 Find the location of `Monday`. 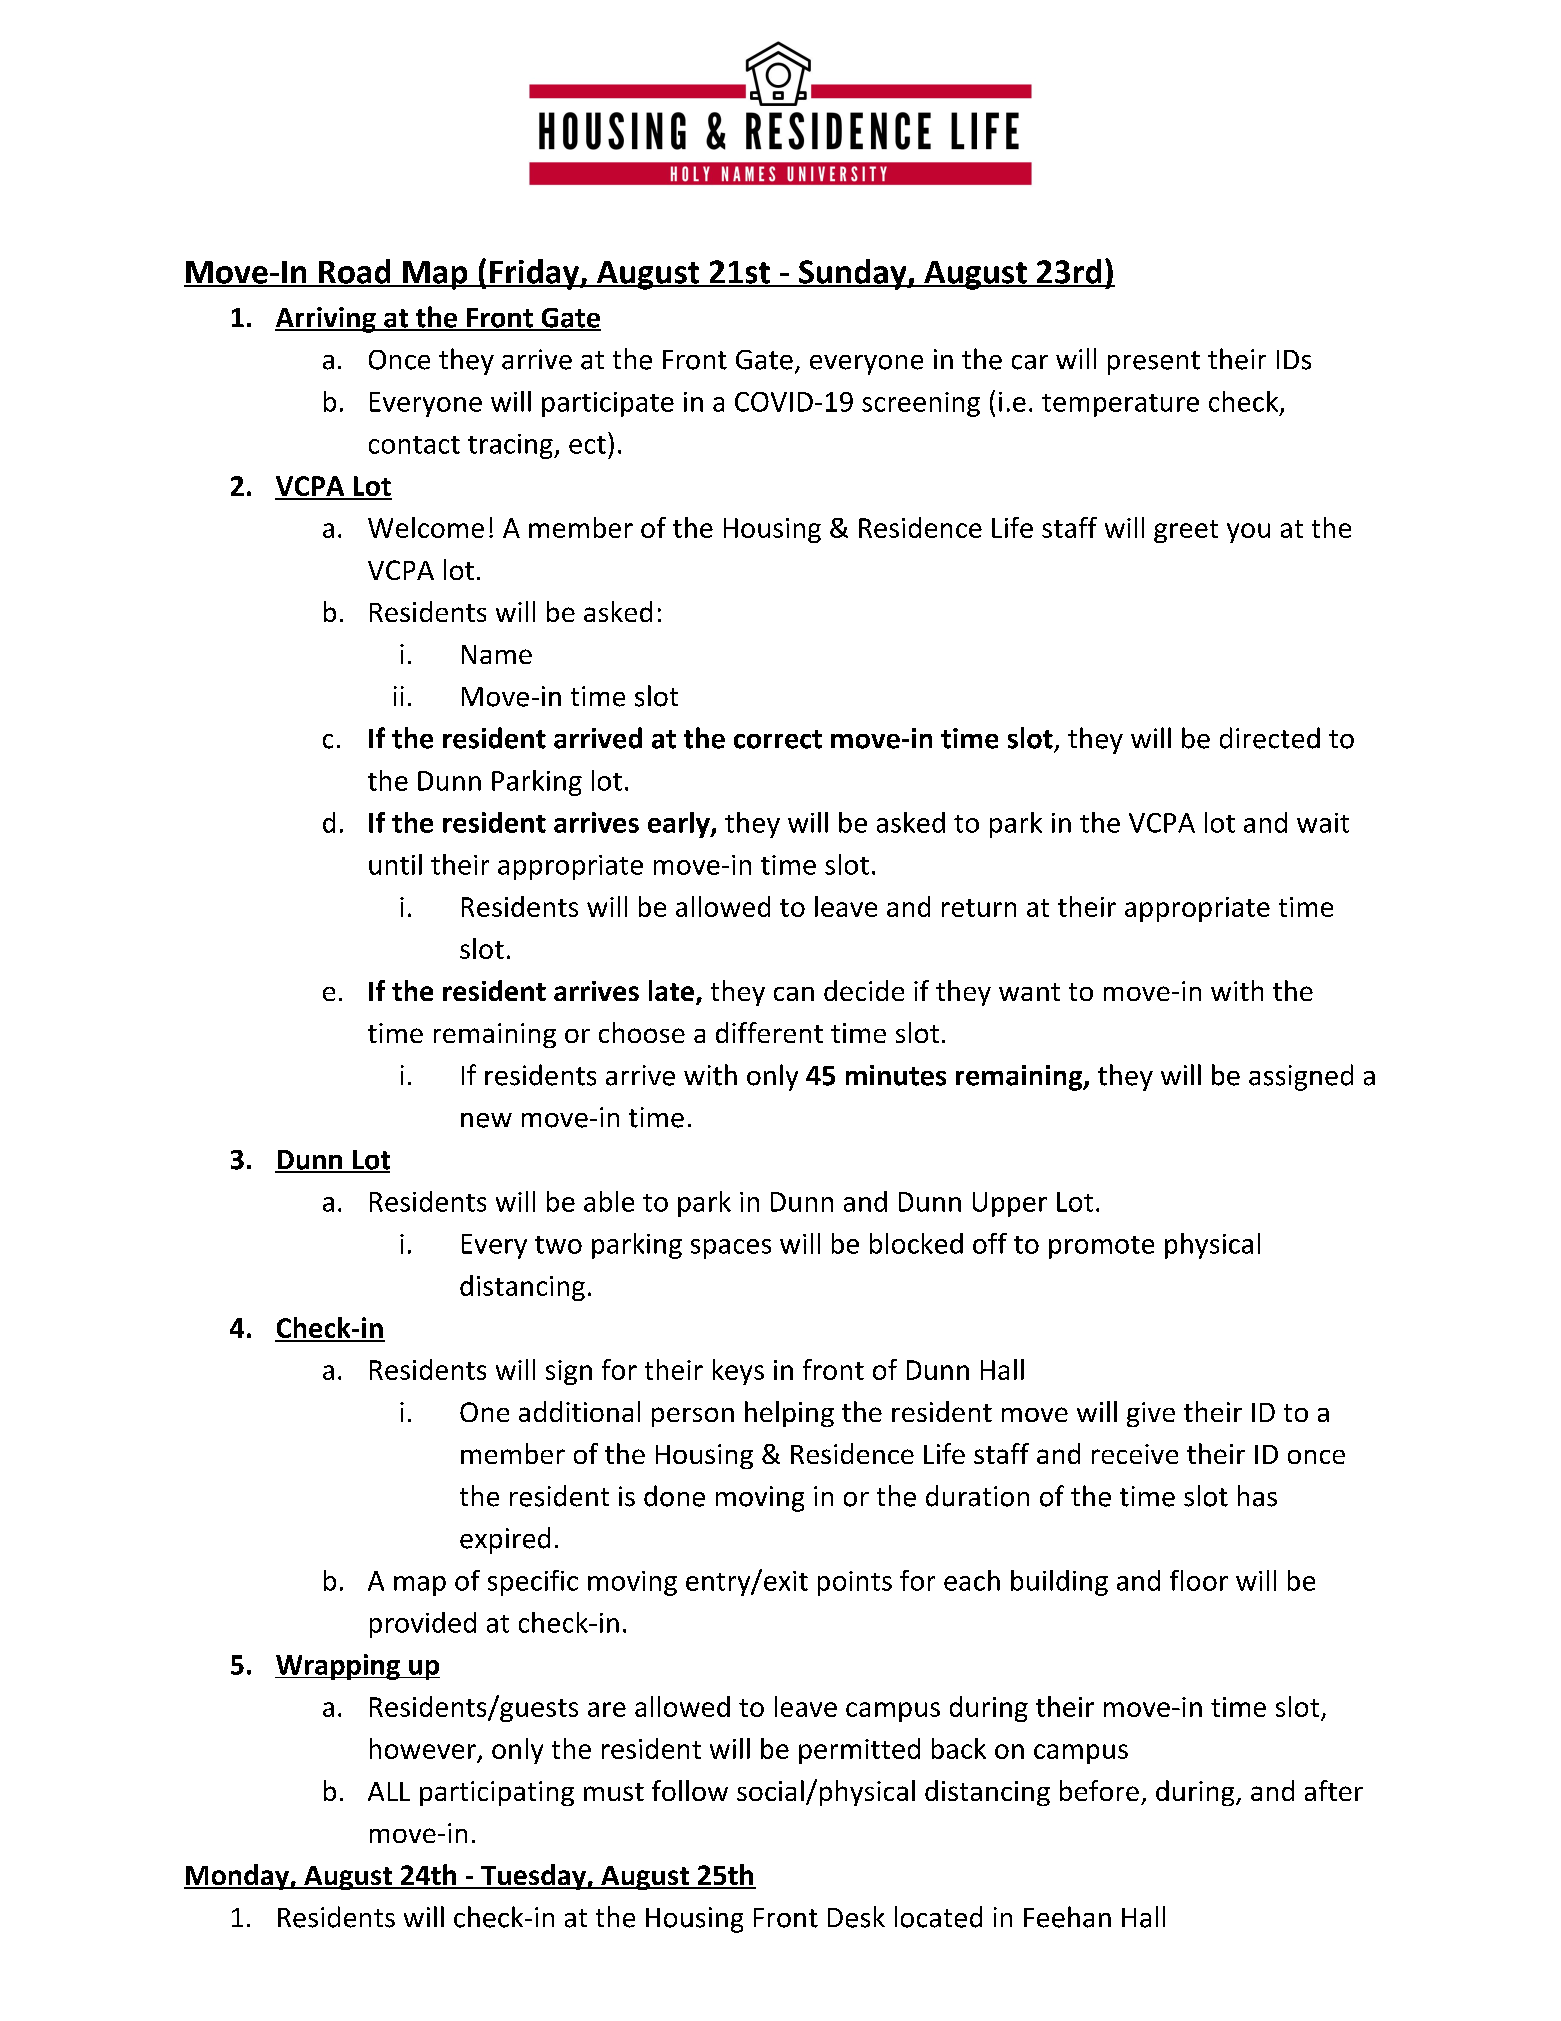

Monday is located at coordinates (237, 1877).
